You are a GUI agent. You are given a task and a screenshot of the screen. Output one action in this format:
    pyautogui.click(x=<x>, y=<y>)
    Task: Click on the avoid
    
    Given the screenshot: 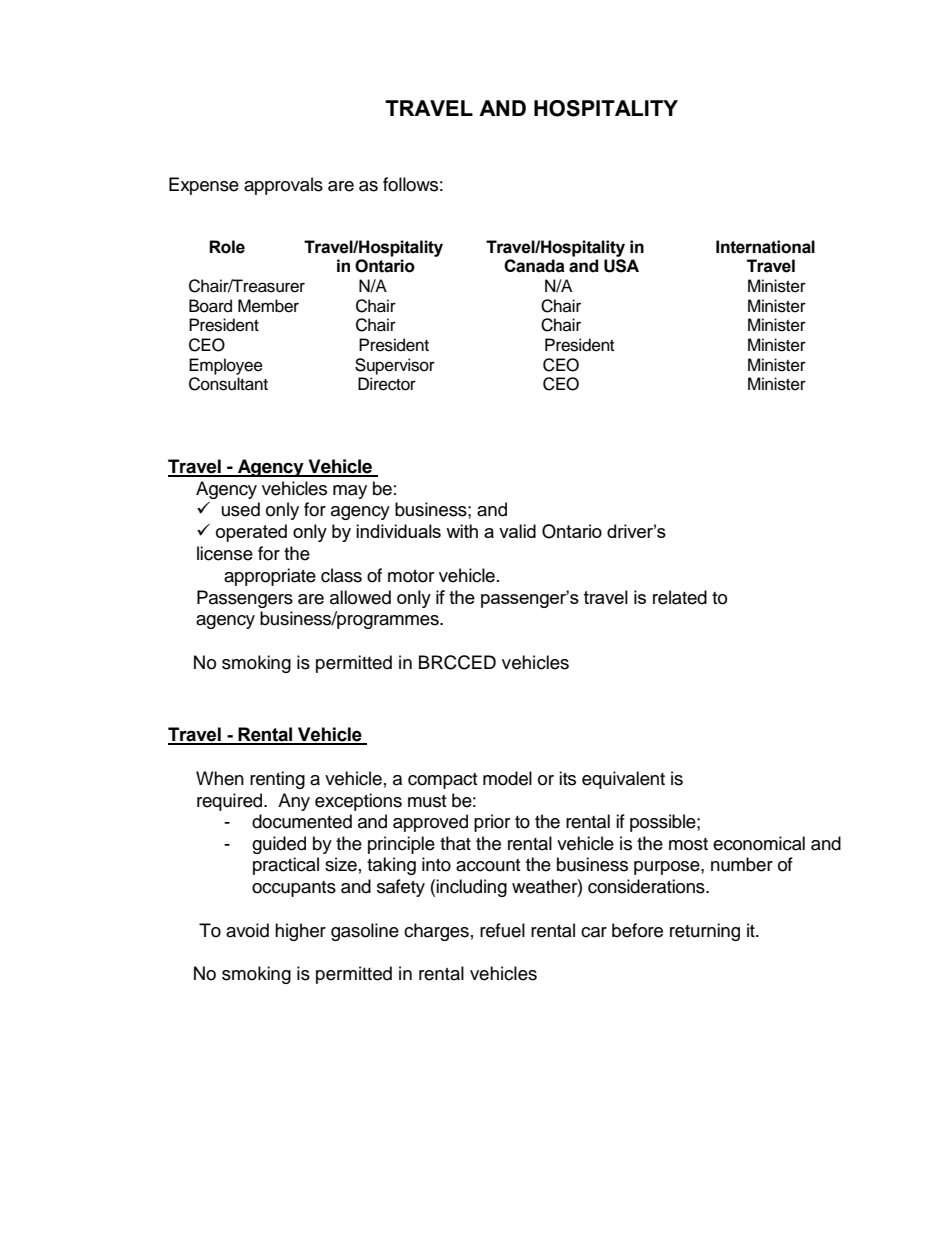 What is the action you would take?
    pyautogui.click(x=247, y=930)
